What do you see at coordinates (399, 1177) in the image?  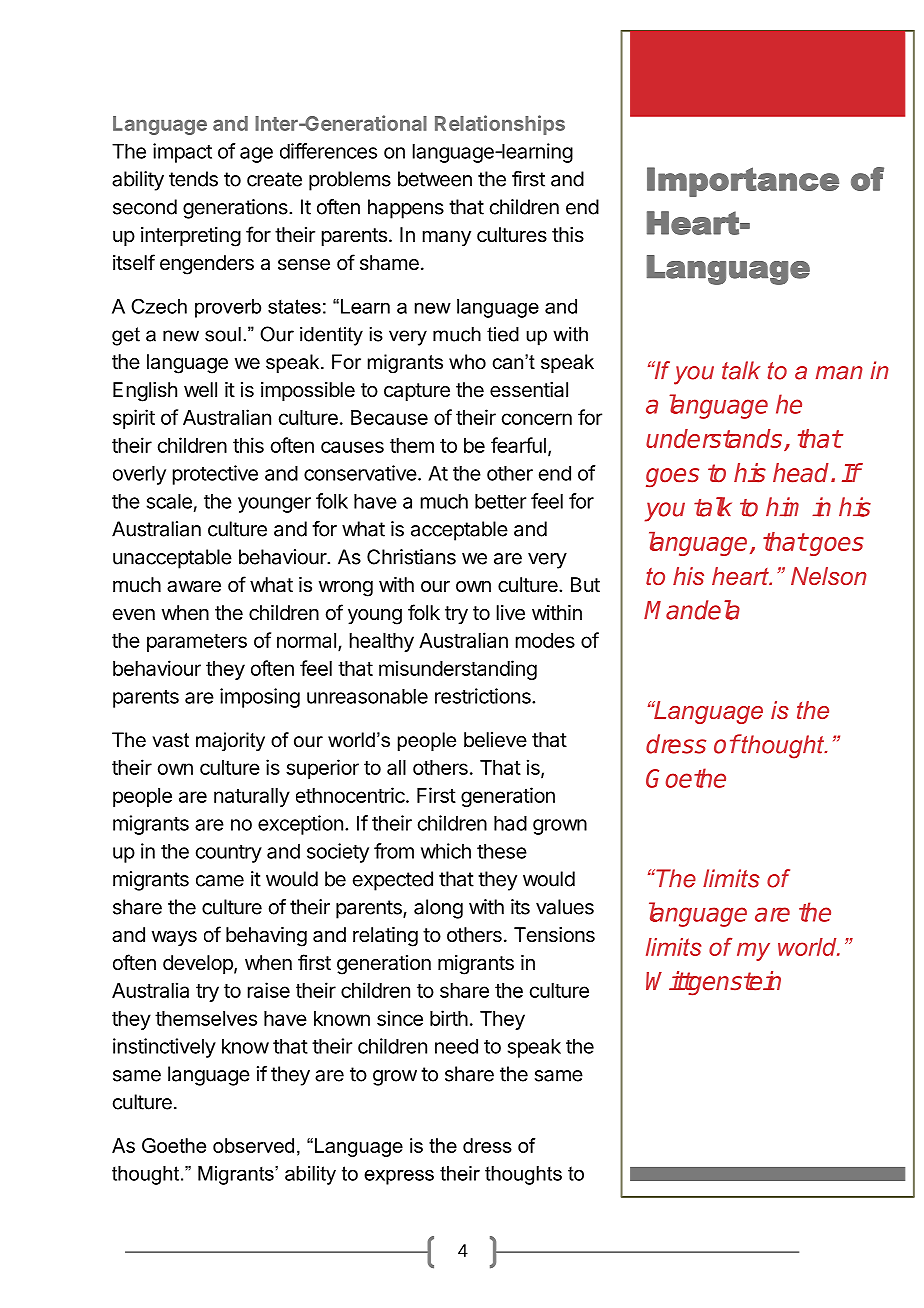 I see `express` at bounding box center [399, 1177].
